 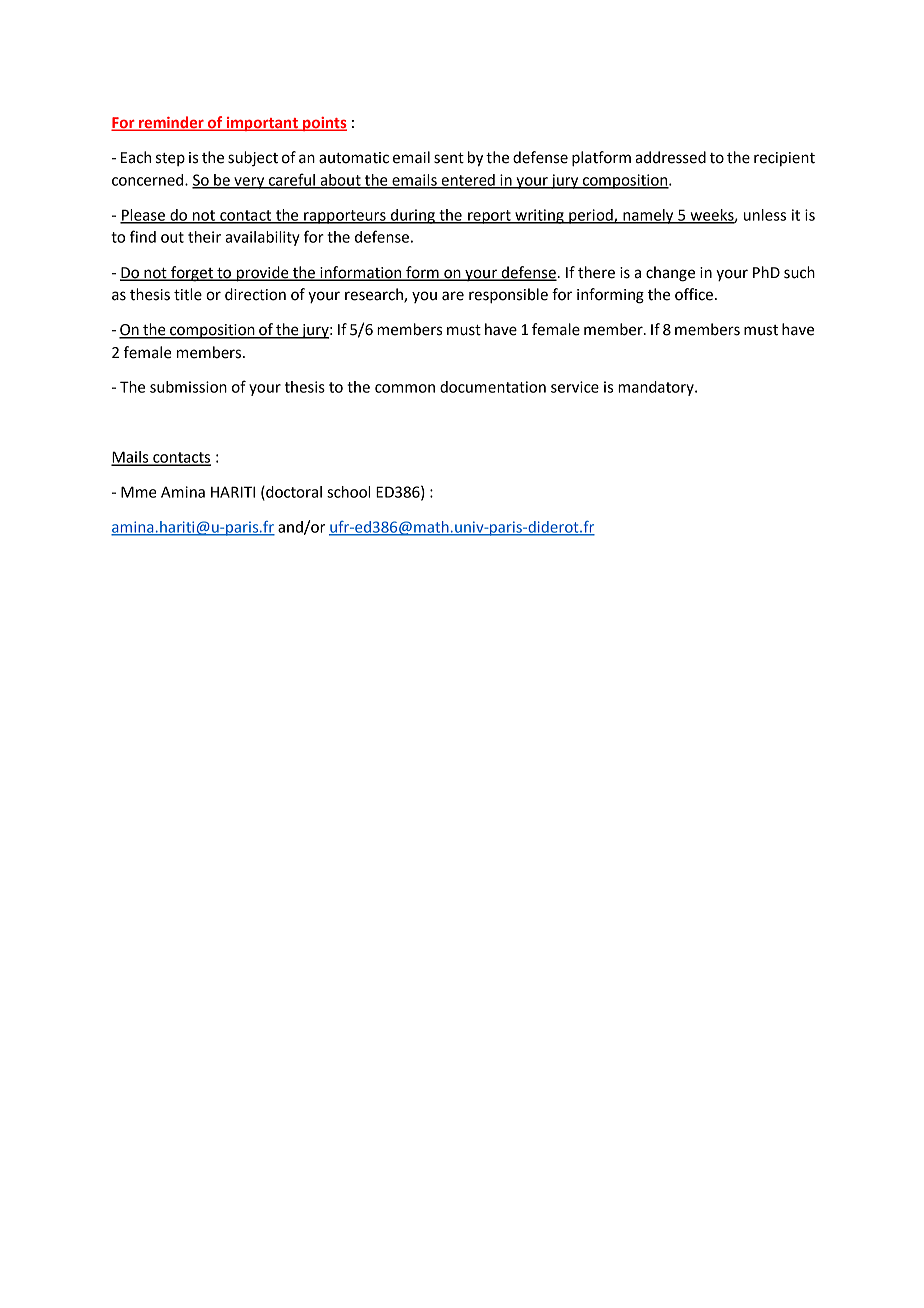 I want to click on title, so click(x=188, y=294).
